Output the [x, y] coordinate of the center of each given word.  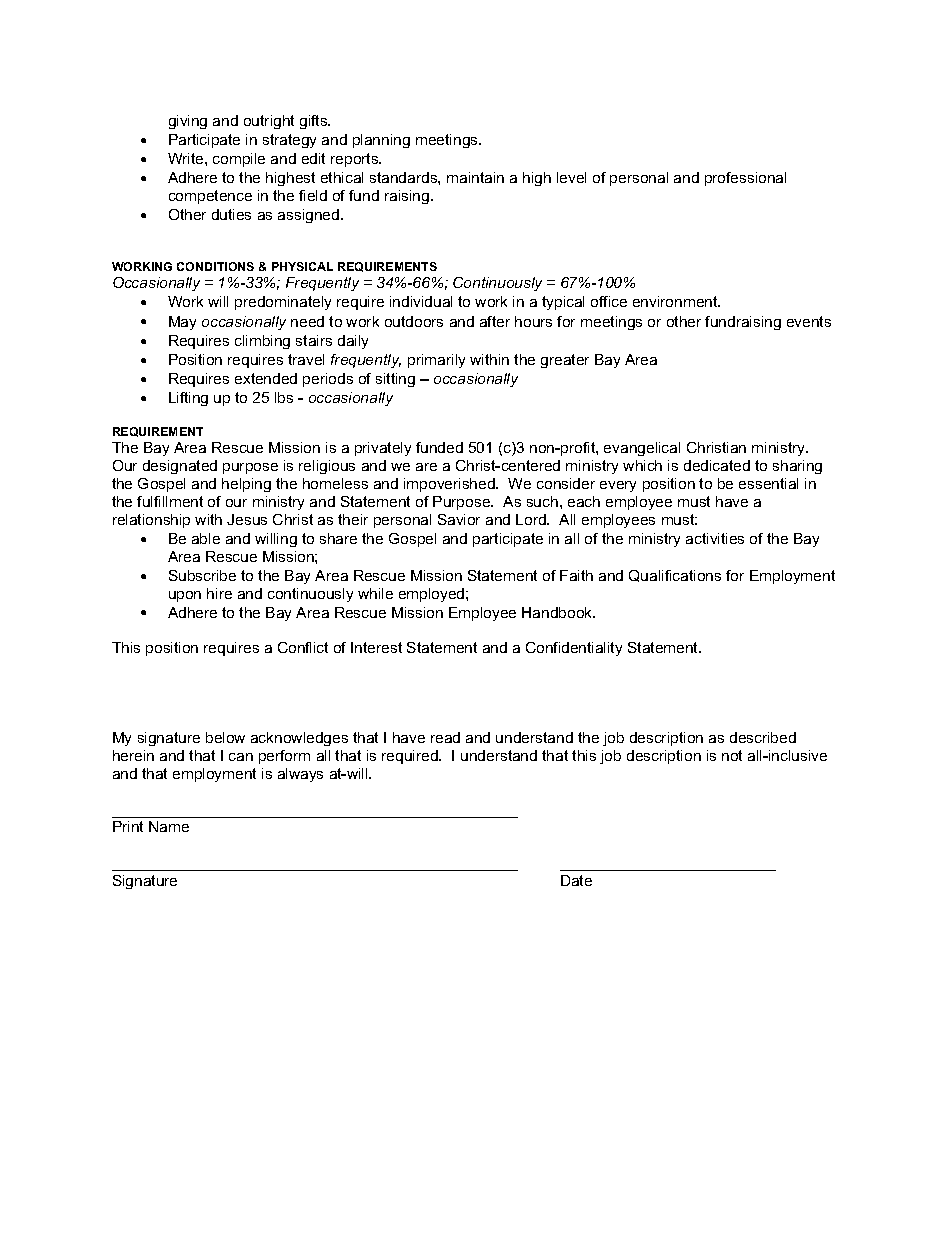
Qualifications [675, 576]
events [809, 321]
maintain [475, 177]
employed [433, 595]
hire [219, 593]
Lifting [188, 399]
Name [169, 826]
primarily [436, 361]
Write [187, 158]
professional [745, 179]
